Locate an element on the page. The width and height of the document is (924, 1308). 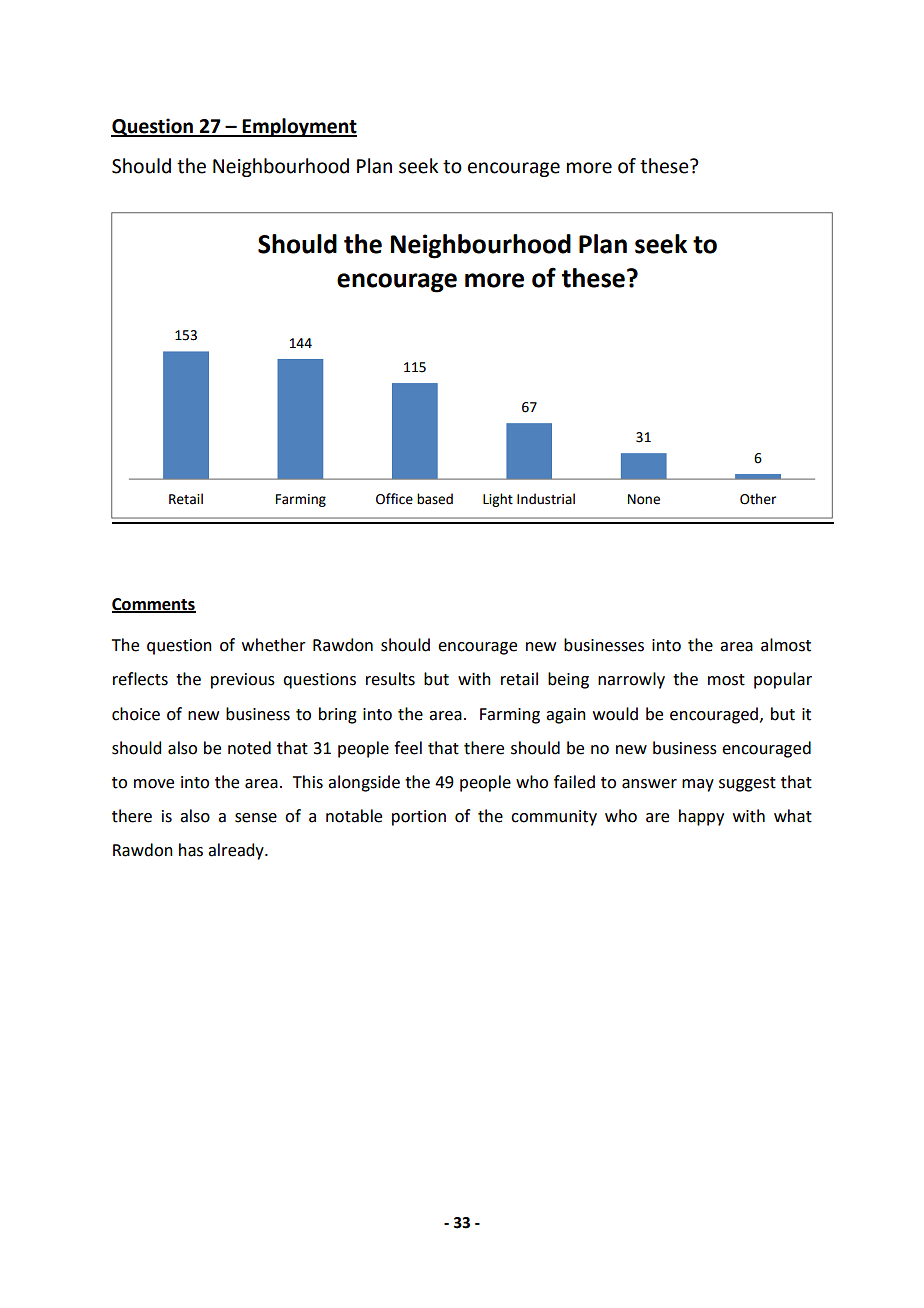
Other is located at coordinates (758, 499).
